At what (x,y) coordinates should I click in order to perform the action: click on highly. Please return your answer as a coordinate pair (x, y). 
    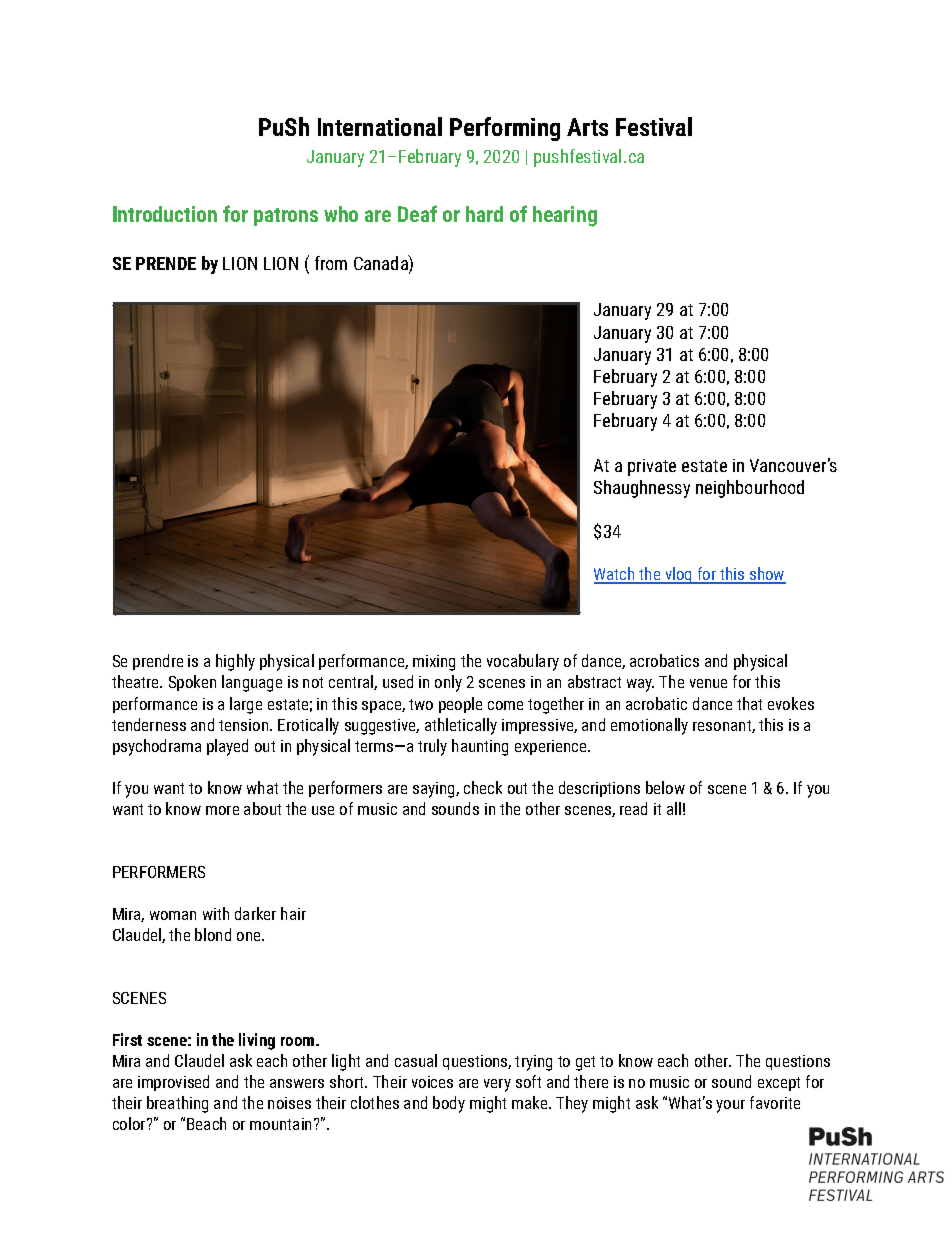
    Looking at the image, I should click on (235, 662).
